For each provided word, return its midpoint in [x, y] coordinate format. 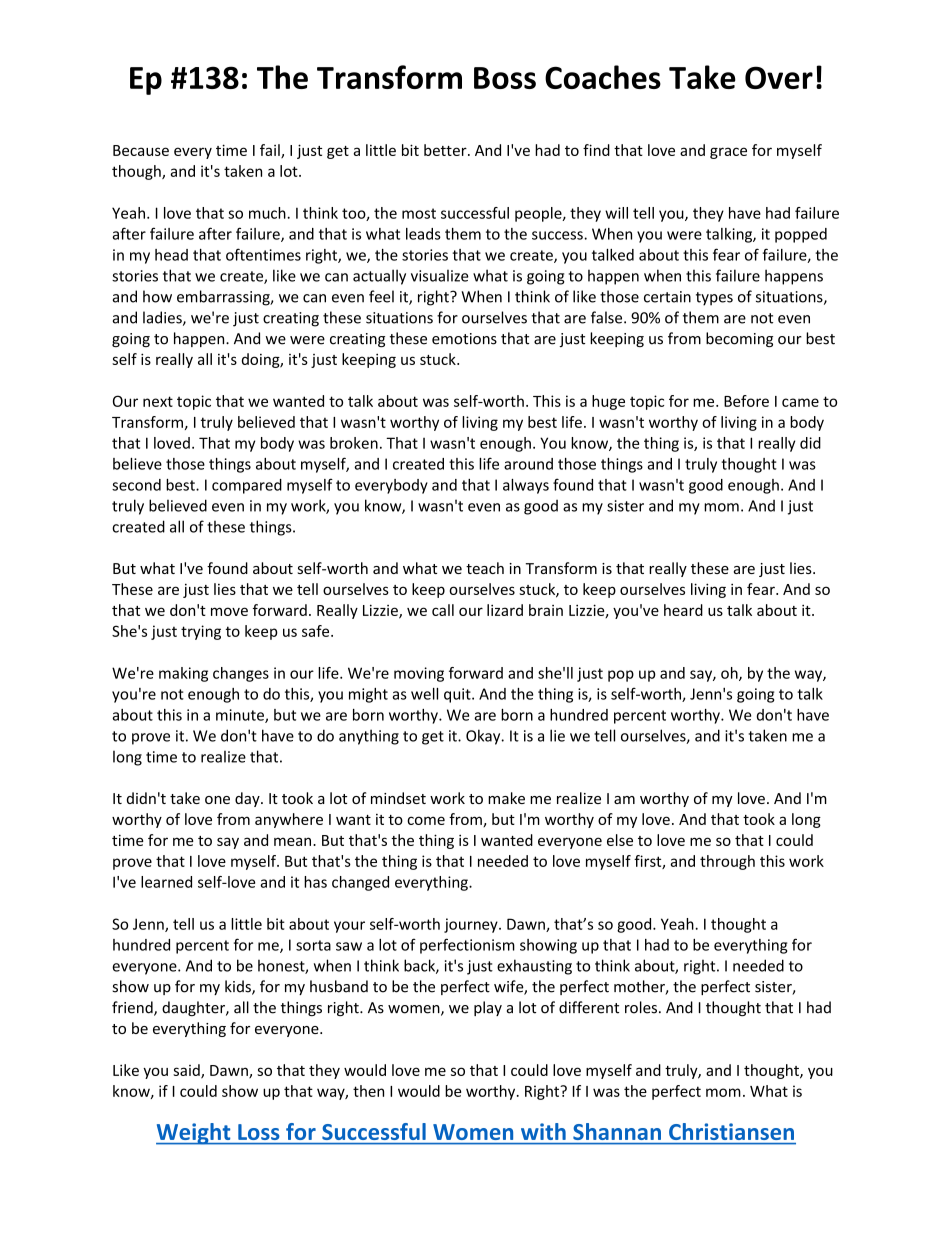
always [526, 486]
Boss [505, 78]
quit [458, 695]
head [171, 255]
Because [141, 150]
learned [166, 882]
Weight [194, 1134]
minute [241, 716]
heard [683, 610]
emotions [464, 339]
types [714, 299]
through [727, 862]
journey [472, 925]
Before [746, 401]
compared [247, 486]
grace [728, 153]
